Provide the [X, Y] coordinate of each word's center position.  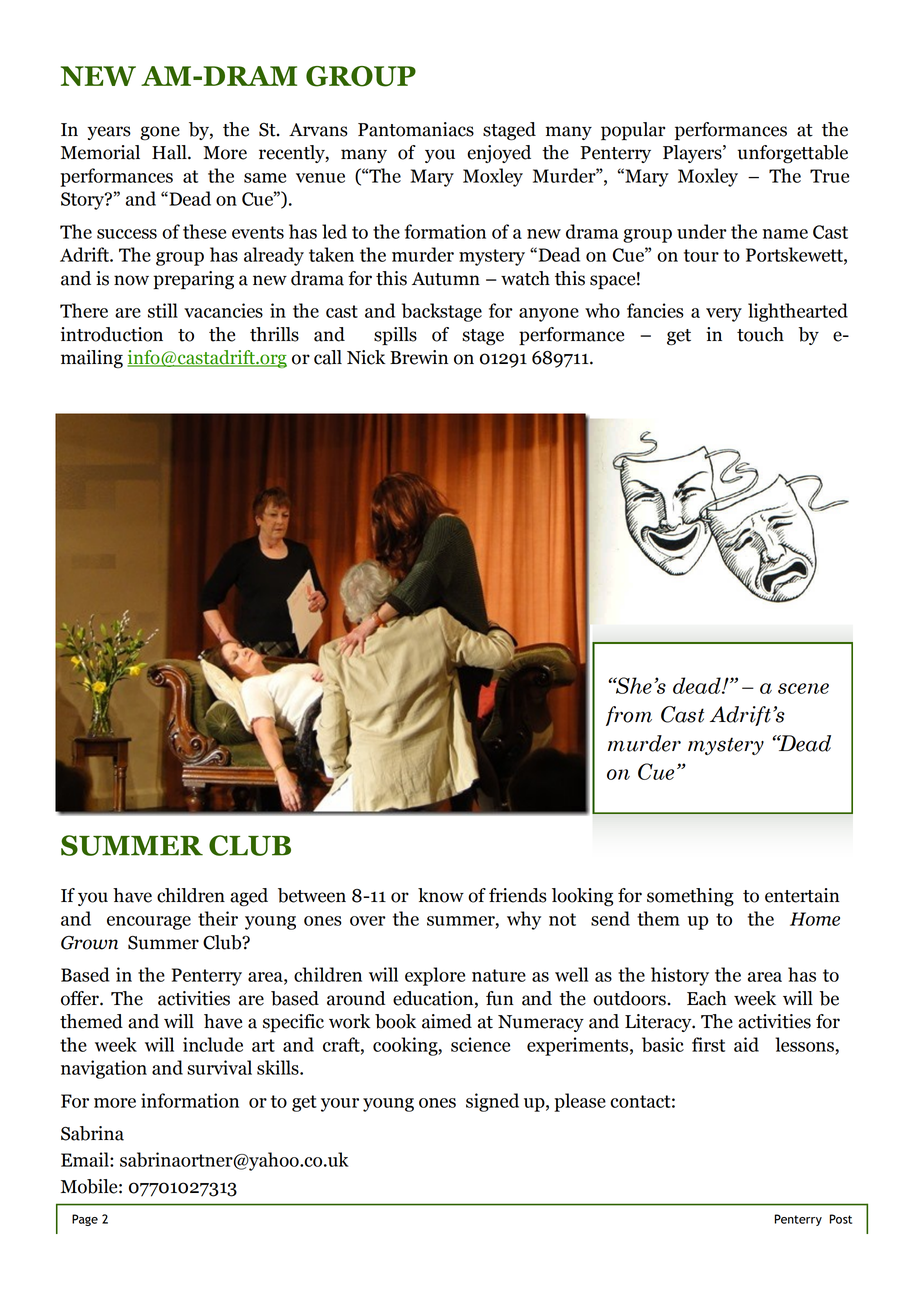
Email [86, 1159]
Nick [366, 357]
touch [760, 334]
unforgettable [792, 154]
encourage [149, 923]
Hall [170, 152]
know [441, 895]
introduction [112, 334]
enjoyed [499, 154]
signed [492, 1102]
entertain [802, 895]
